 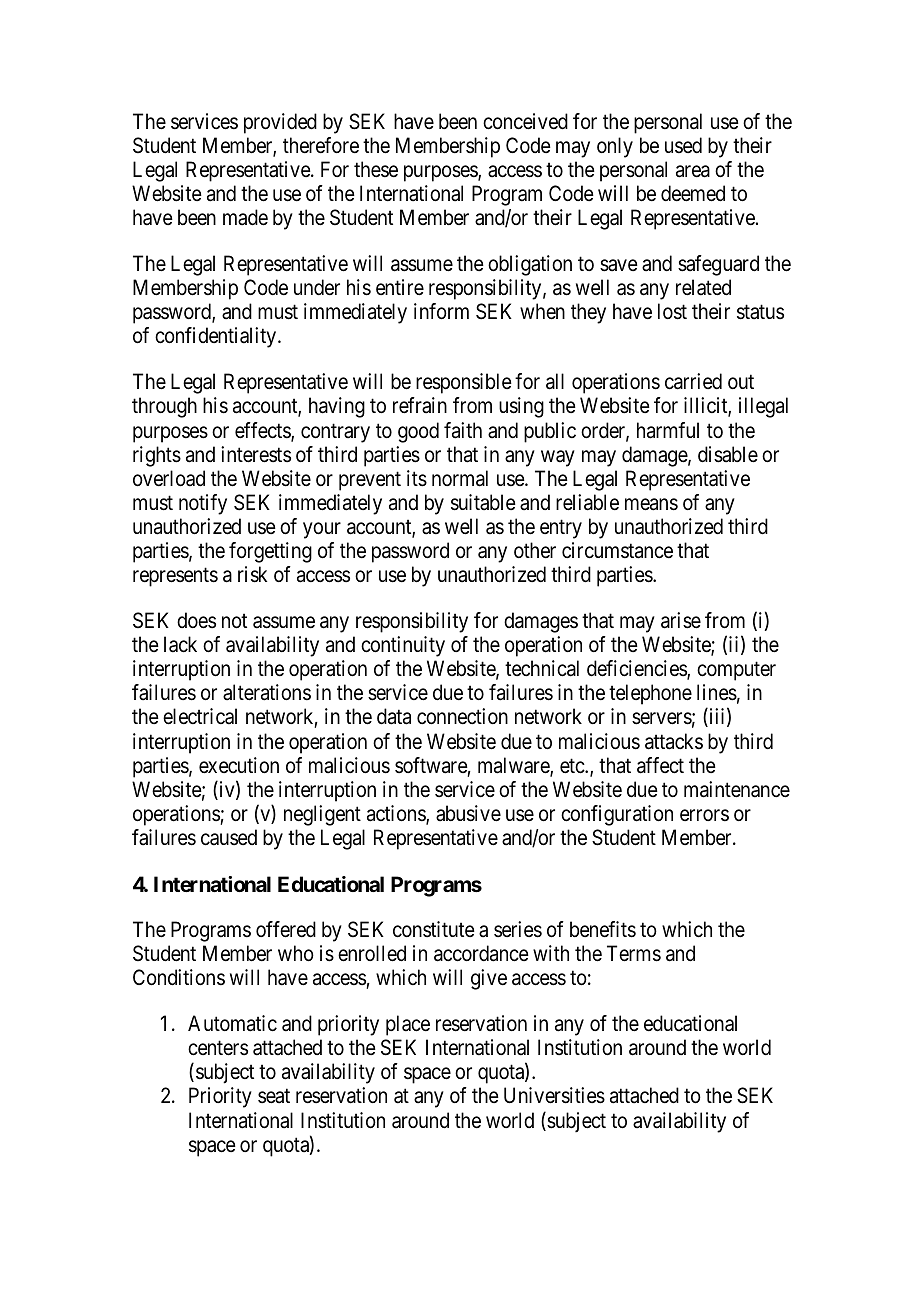 I want to click on execution, so click(x=239, y=765).
